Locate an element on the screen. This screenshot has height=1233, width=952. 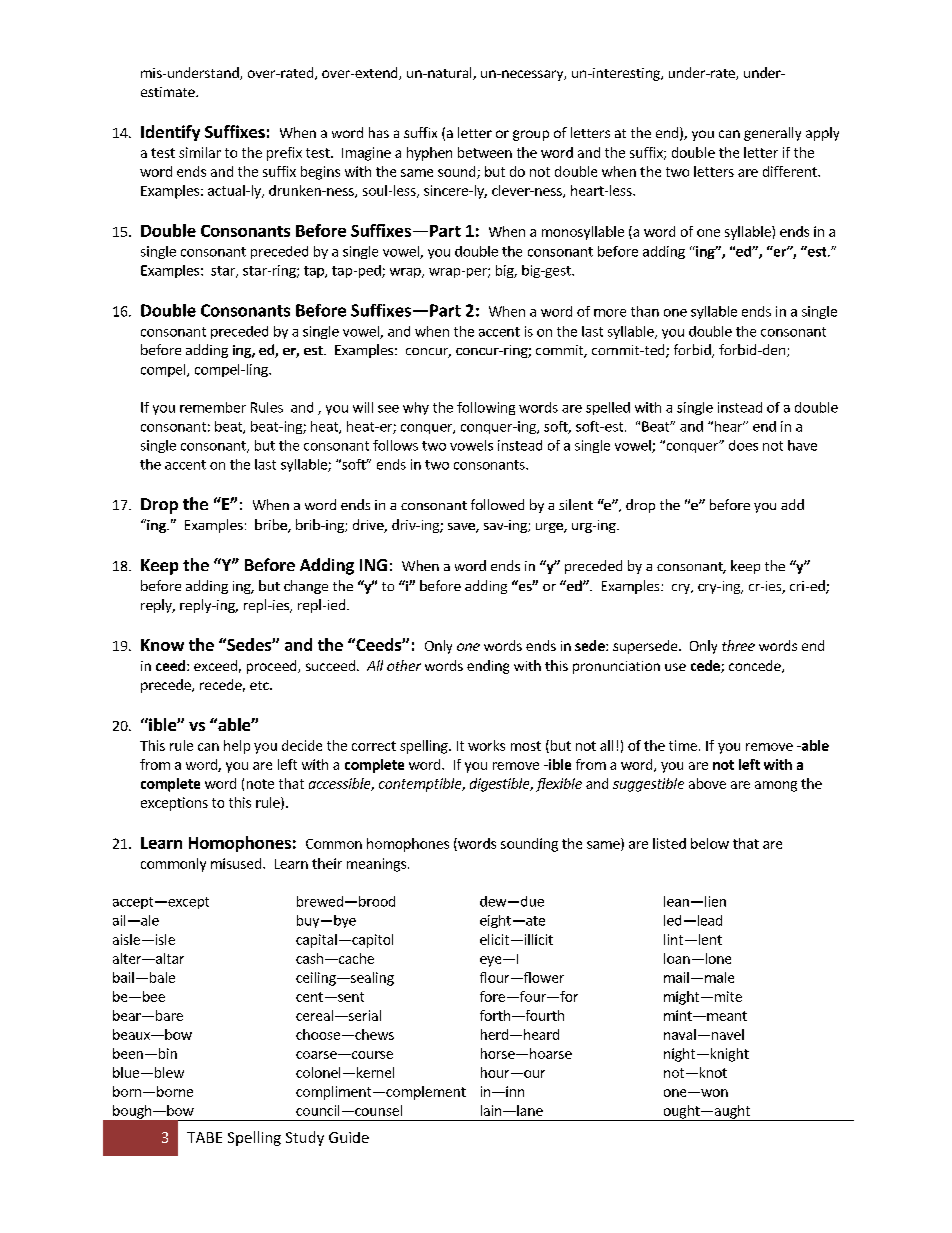
similar is located at coordinates (200, 152).
